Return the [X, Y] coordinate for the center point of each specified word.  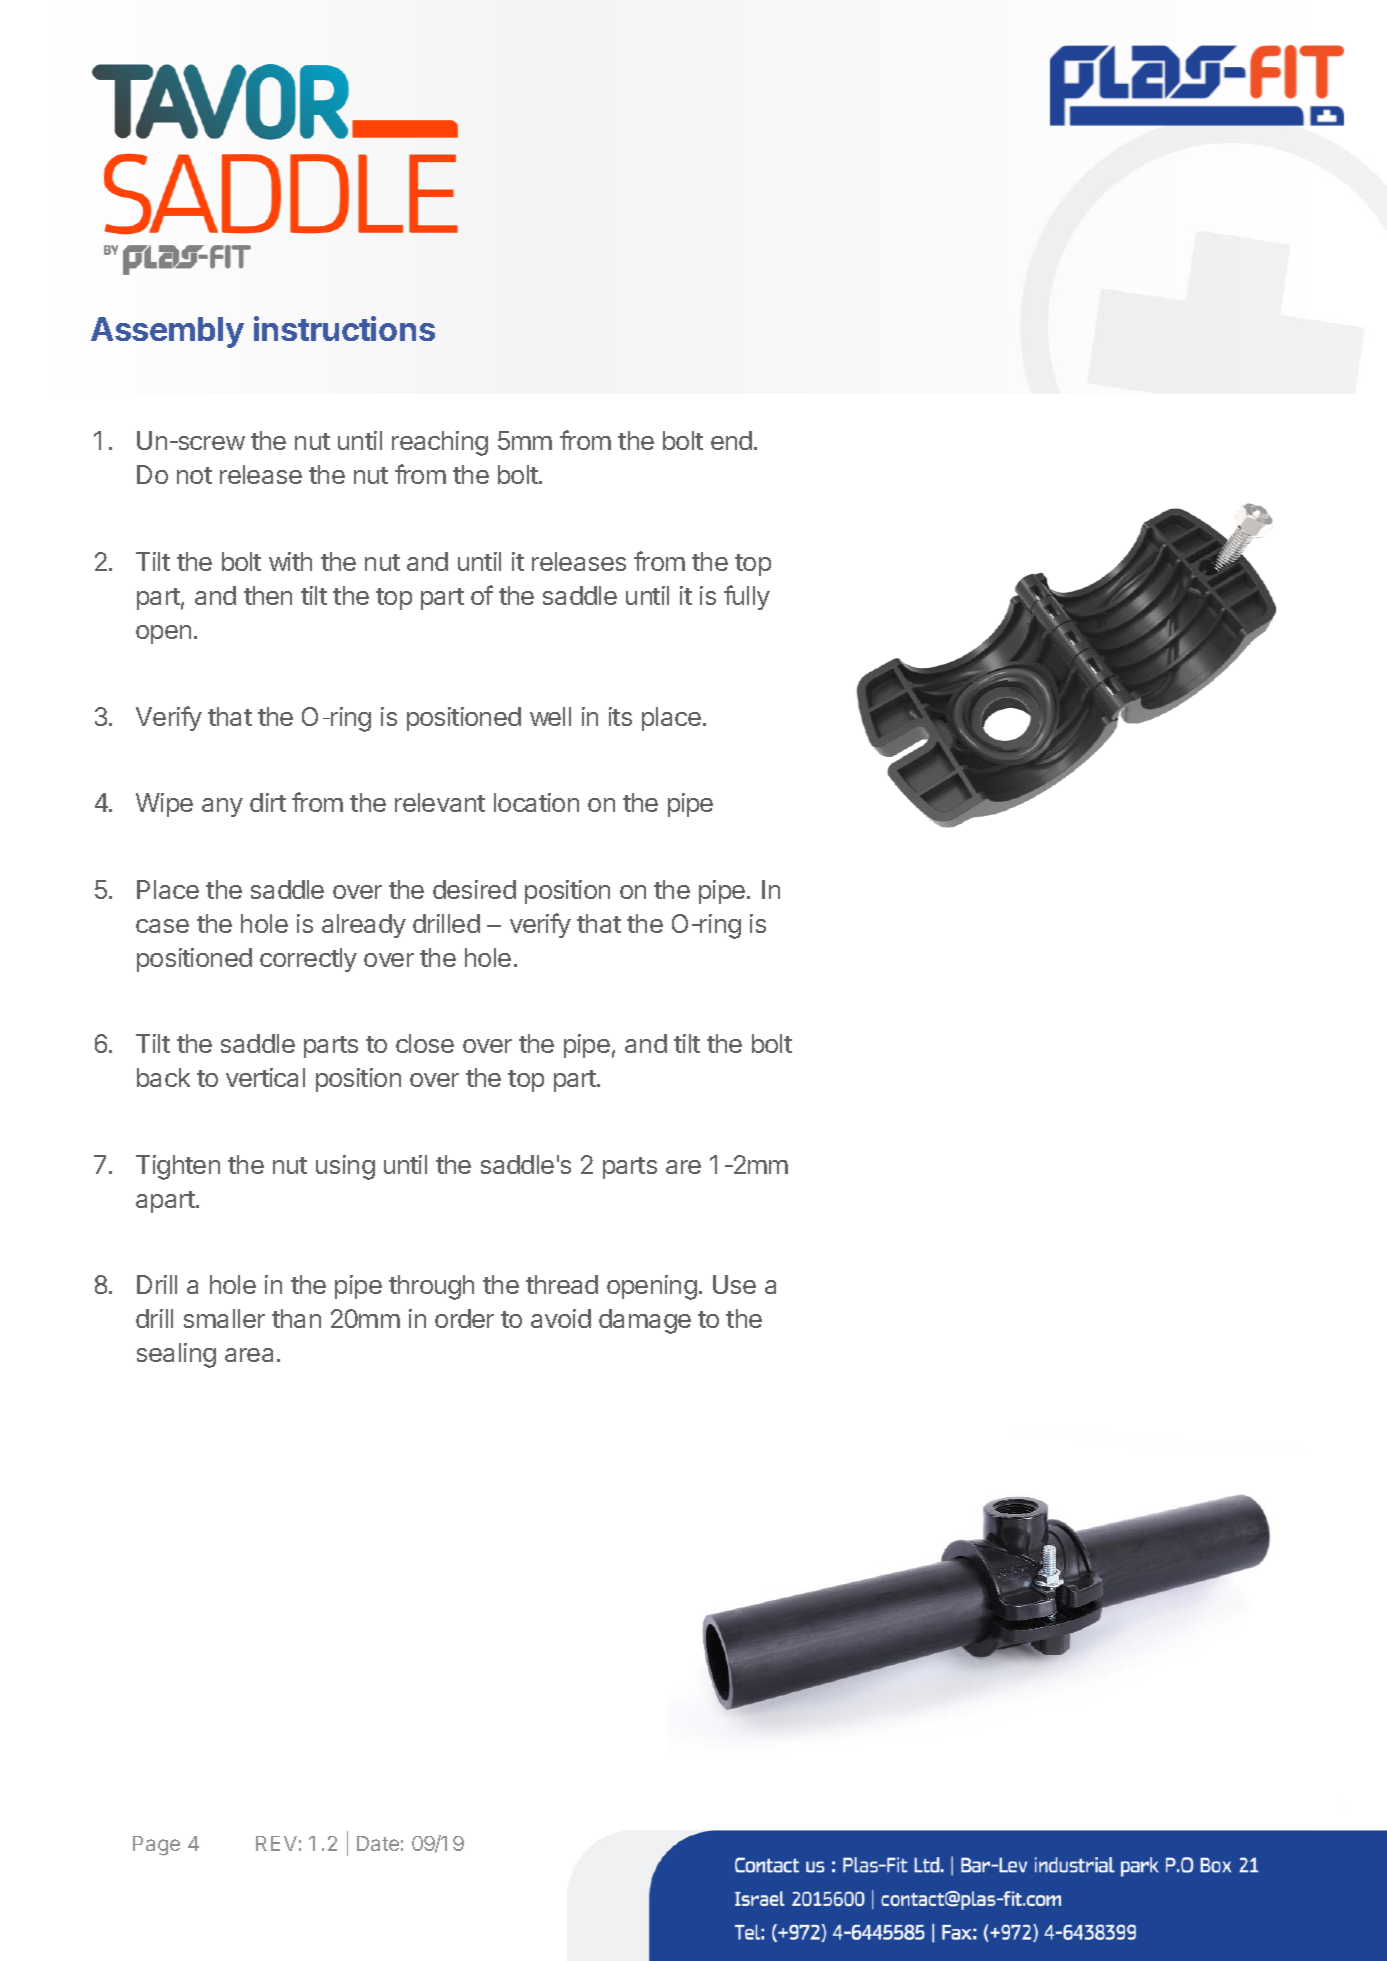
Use [734, 1284]
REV [276, 1843]
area [249, 1355]
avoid [561, 1318]
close [425, 1043]
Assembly [167, 332]
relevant [440, 802]
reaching [440, 443]
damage [645, 1321]
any [222, 807]
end [731, 440]
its [620, 716]
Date [378, 1843]
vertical [265, 1077]
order [464, 1318]
